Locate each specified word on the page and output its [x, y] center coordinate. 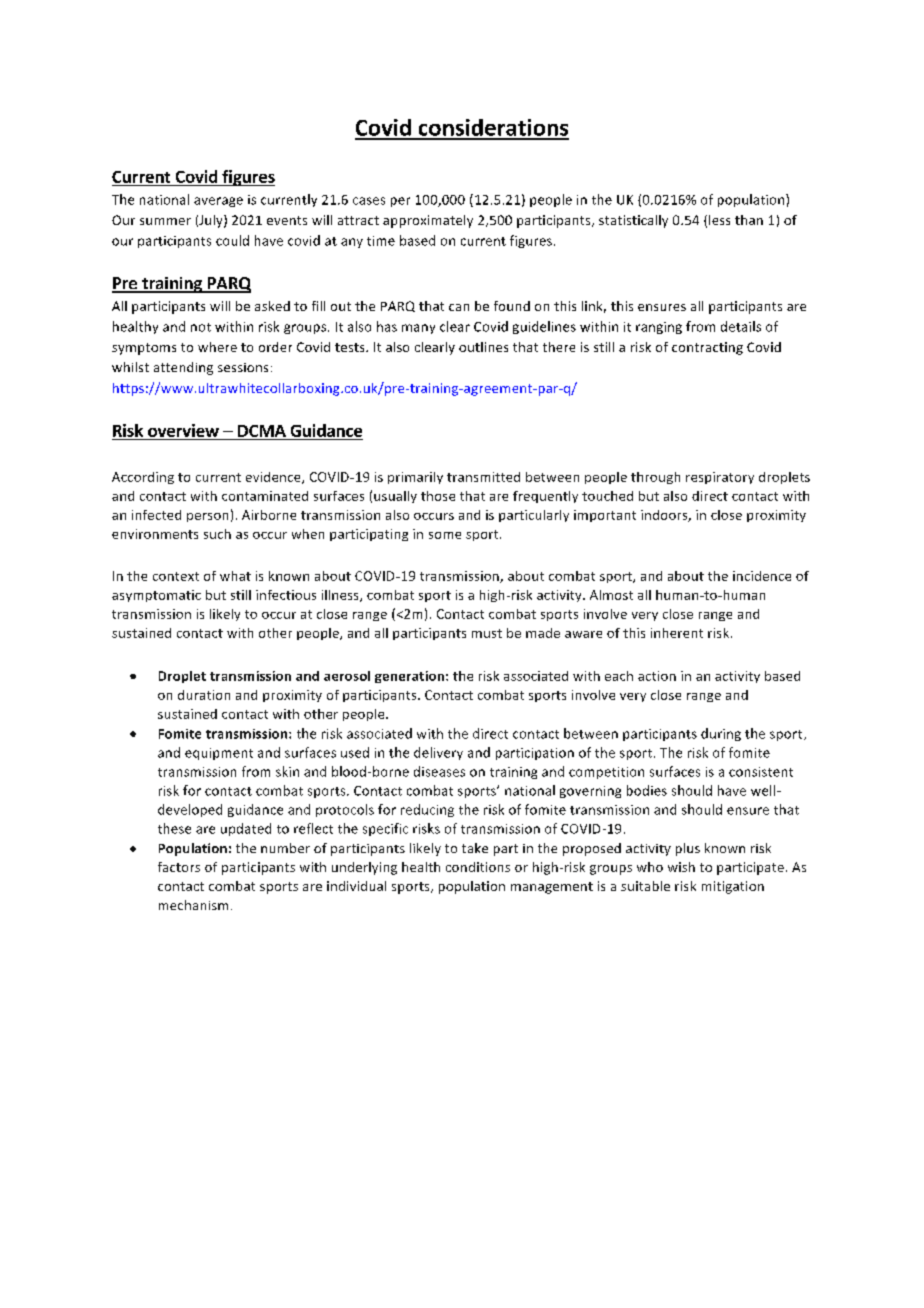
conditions [478, 867]
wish [681, 867]
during [721, 734]
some [445, 535]
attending [183, 368]
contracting [707, 348]
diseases [439, 771]
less [719, 220]
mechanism [193, 905]
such [217, 534]
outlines [483, 347]
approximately [428, 221]
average [218, 202]
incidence [762, 576]
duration [204, 695]
